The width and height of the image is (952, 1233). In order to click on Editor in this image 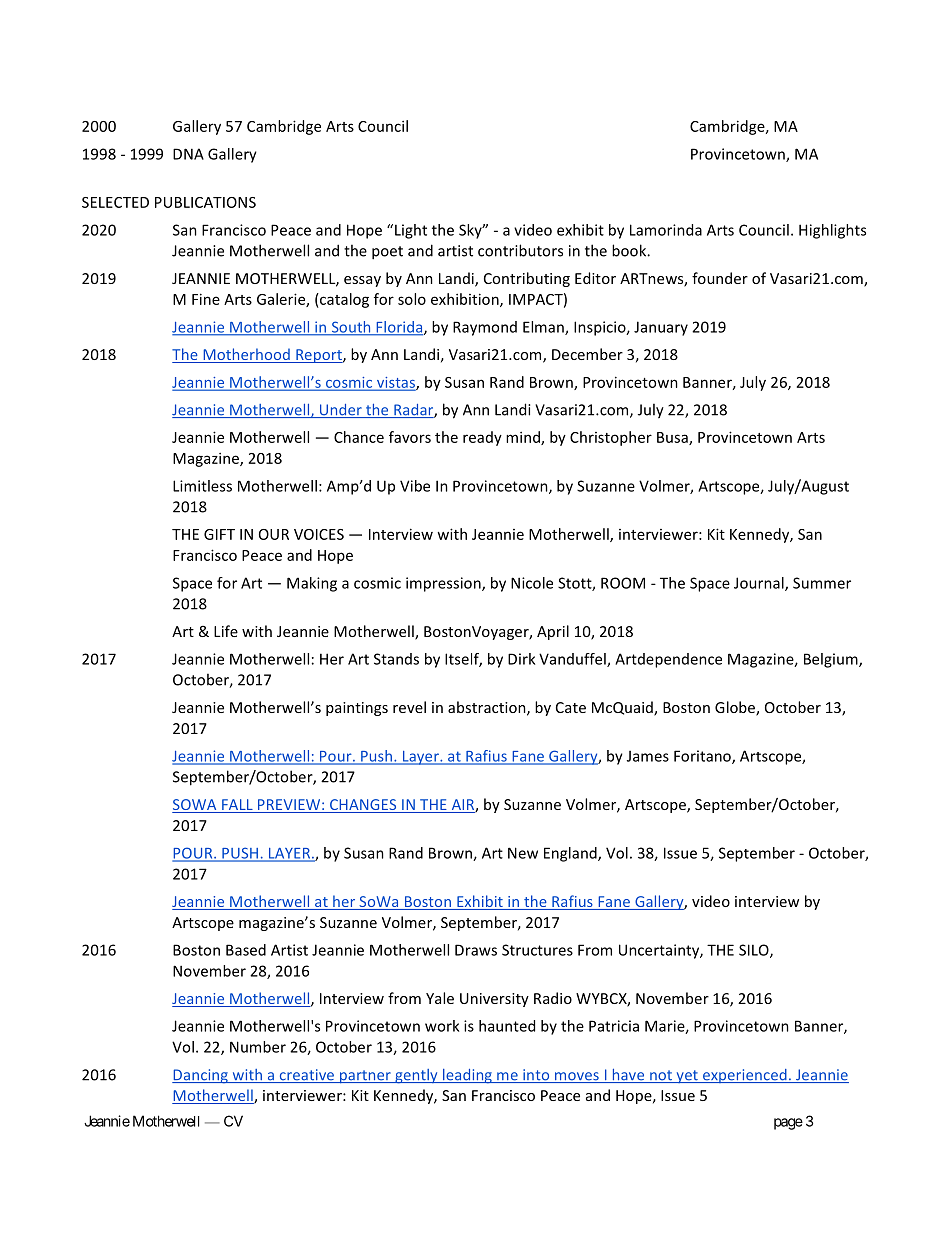, I will do `click(595, 278)`.
